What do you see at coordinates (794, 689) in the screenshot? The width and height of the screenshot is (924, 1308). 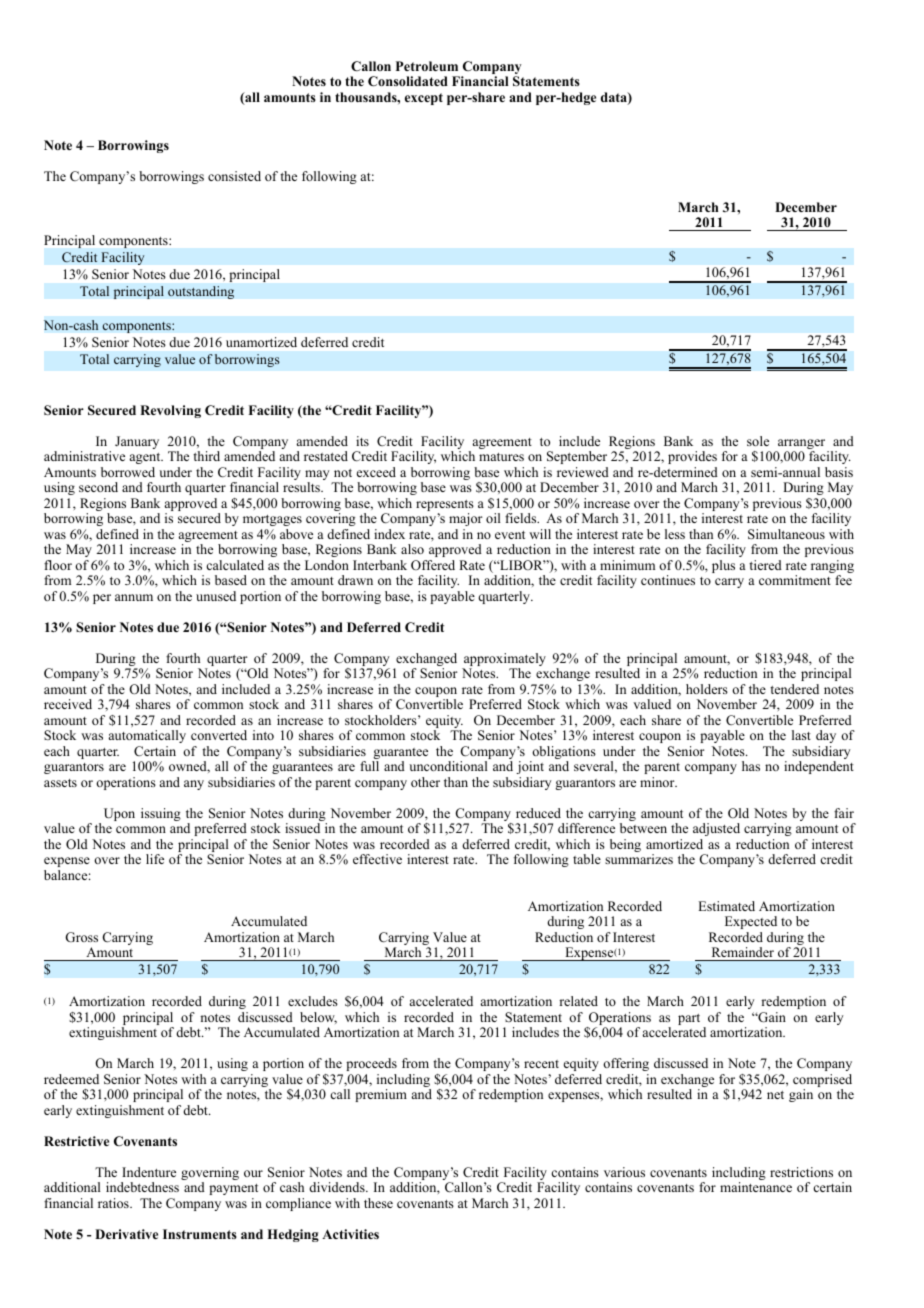 I see `tendered` at bounding box center [794, 689].
